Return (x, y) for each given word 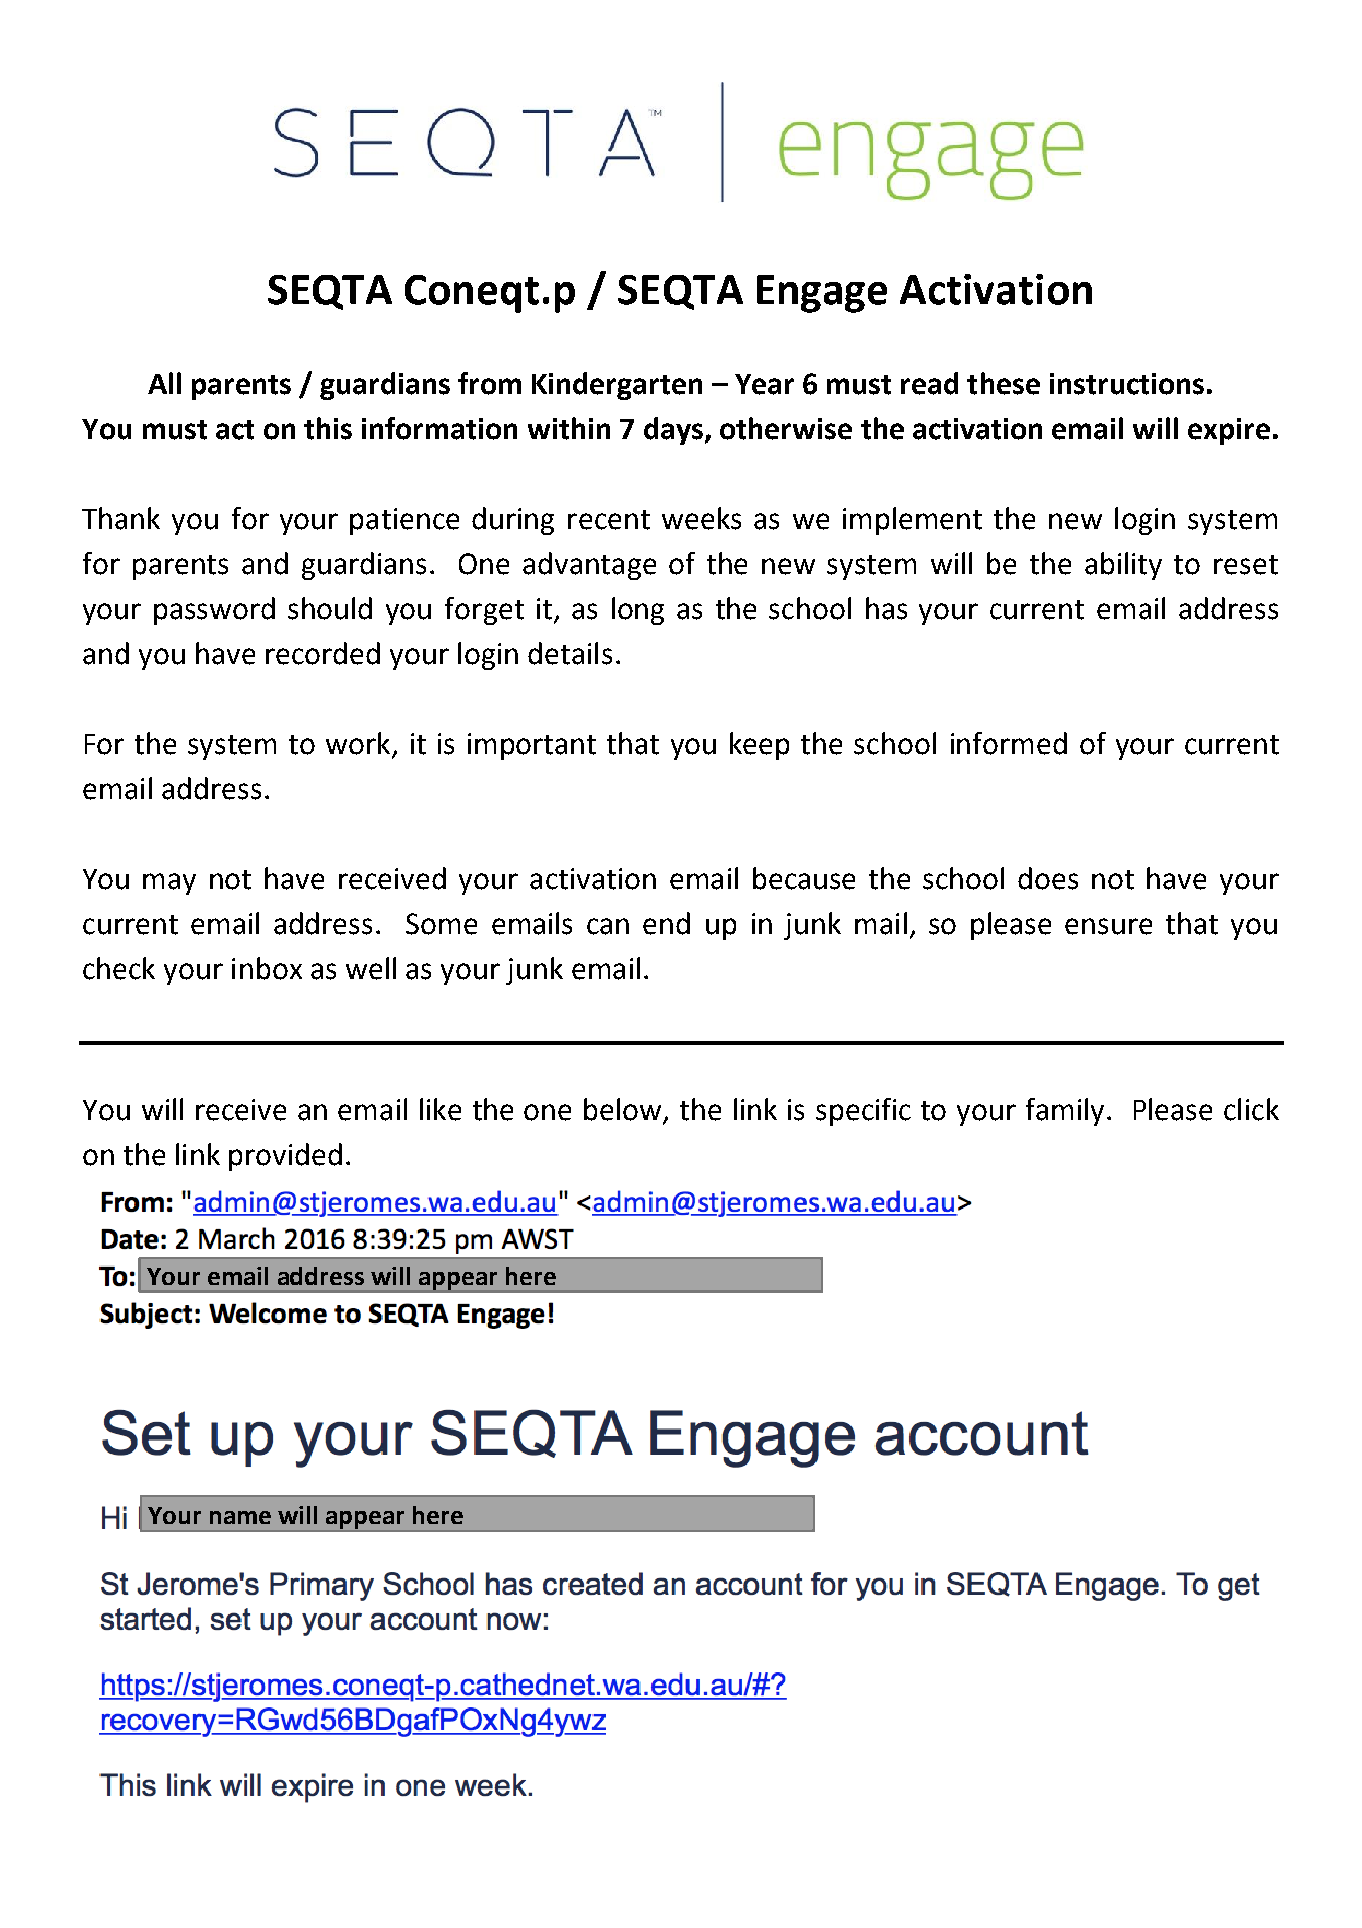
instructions (1127, 384)
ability (1123, 566)
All (164, 383)
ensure (1108, 926)
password (214, 611)
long (638, 611)
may (169, 884)
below (624, 1110)
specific (863, 1112)
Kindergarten (617, 386)
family (1065, 1112)
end (666, 923)
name (240, 1517)
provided (285, 1157)
